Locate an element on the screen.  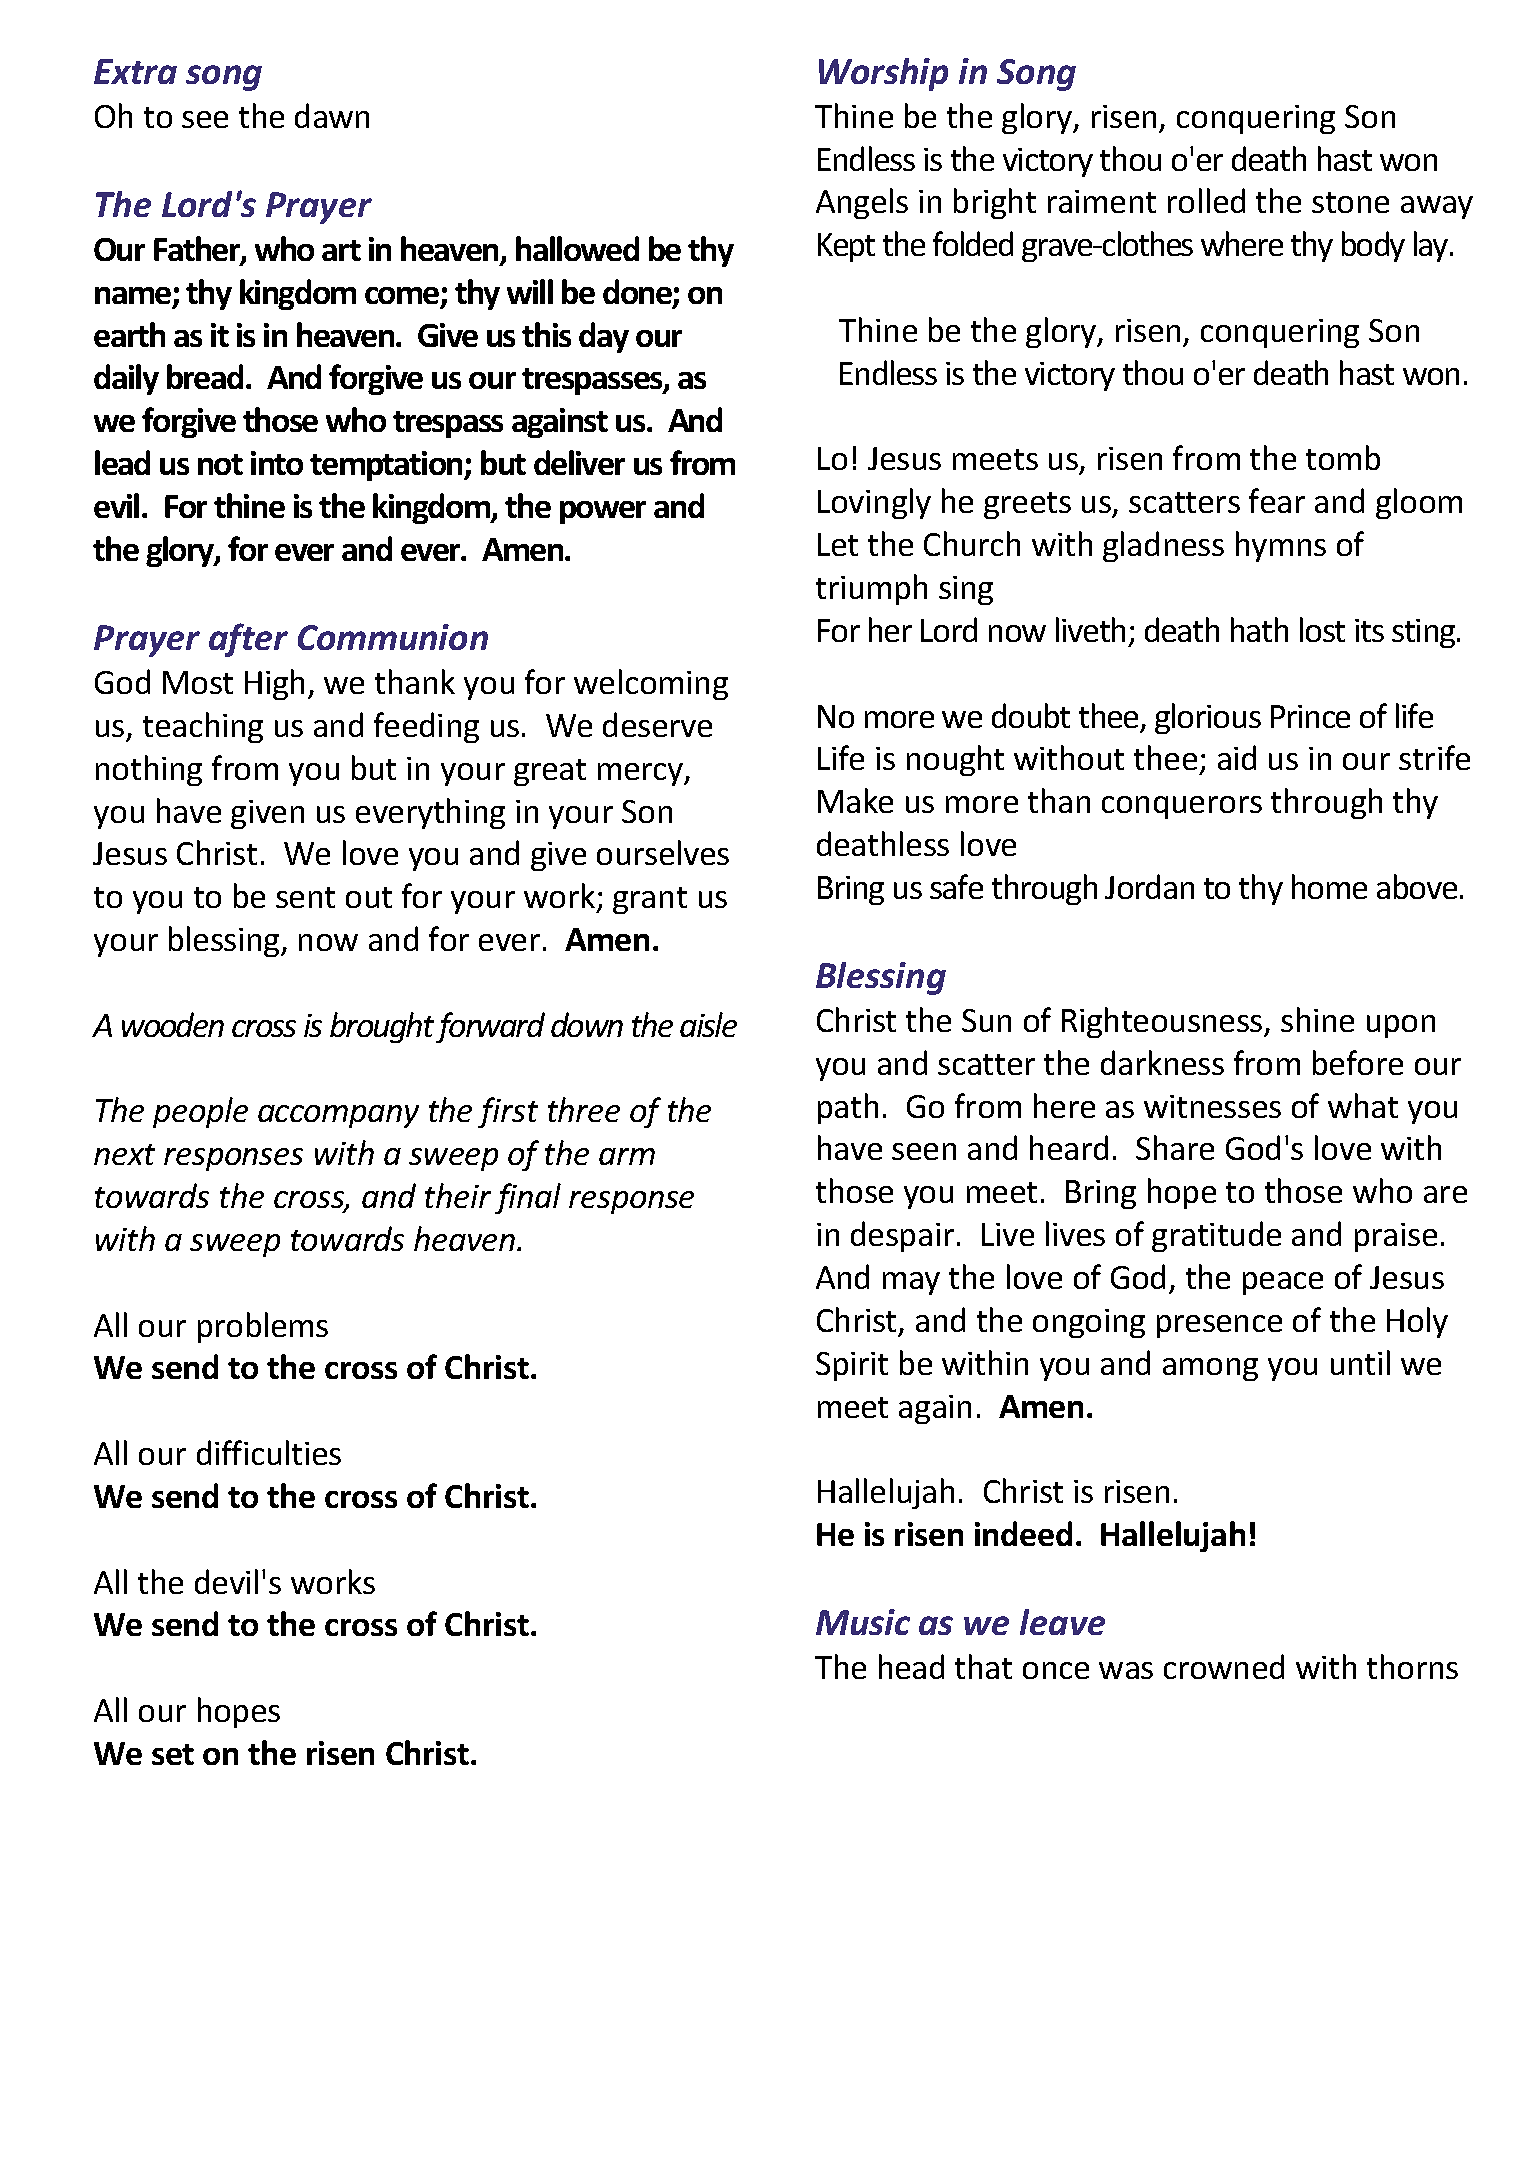
set is located at coordinates (173, 1754).
